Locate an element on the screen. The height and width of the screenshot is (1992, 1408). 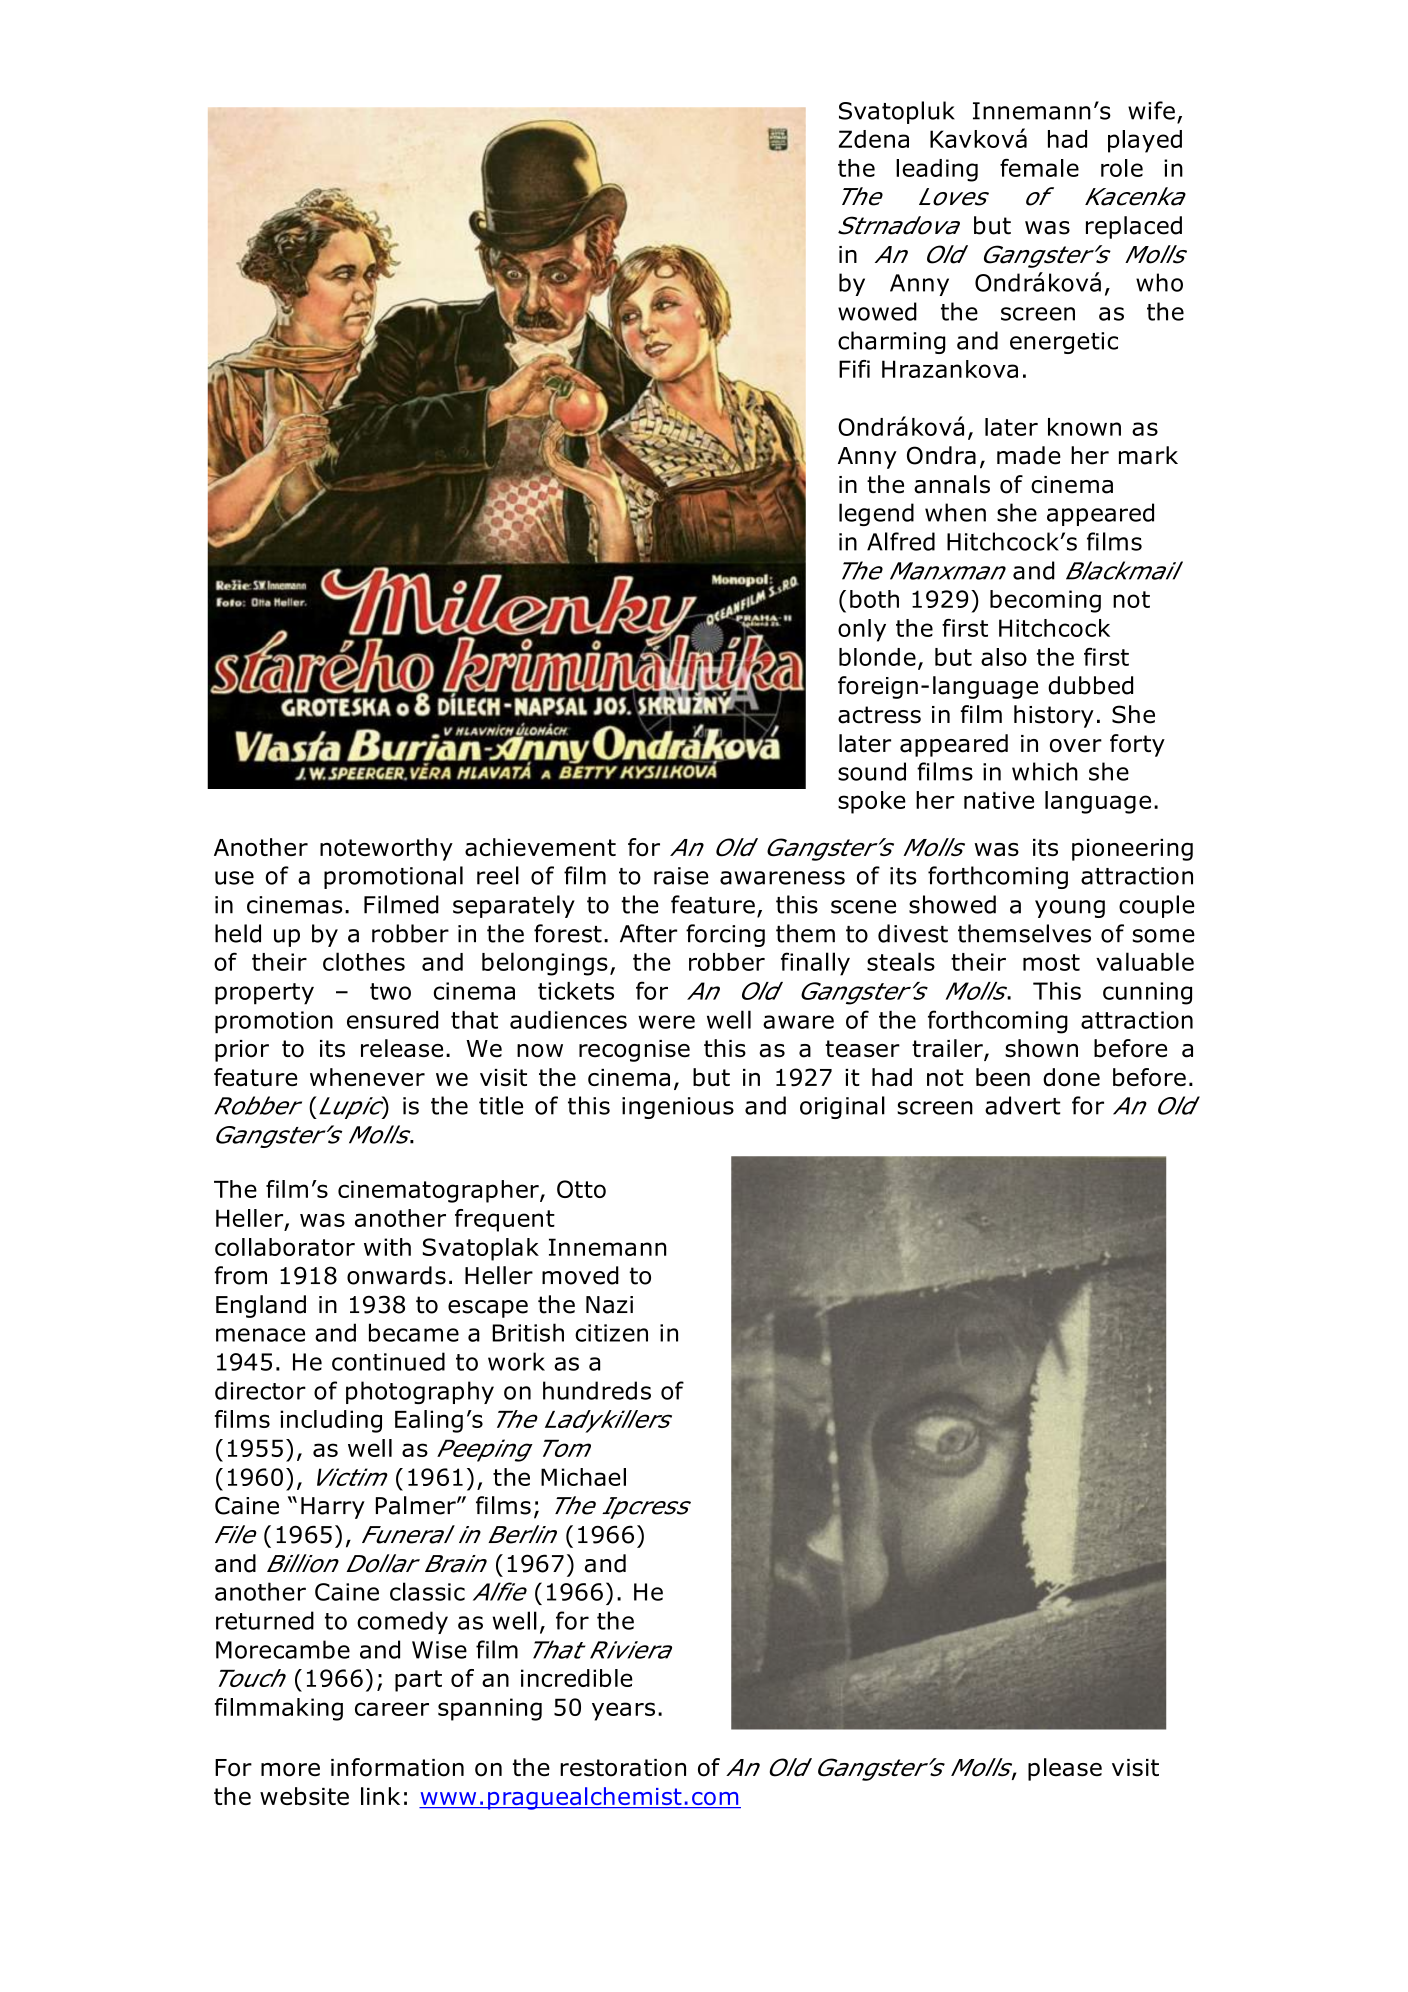
leading is located at coordinates (937, 170).
